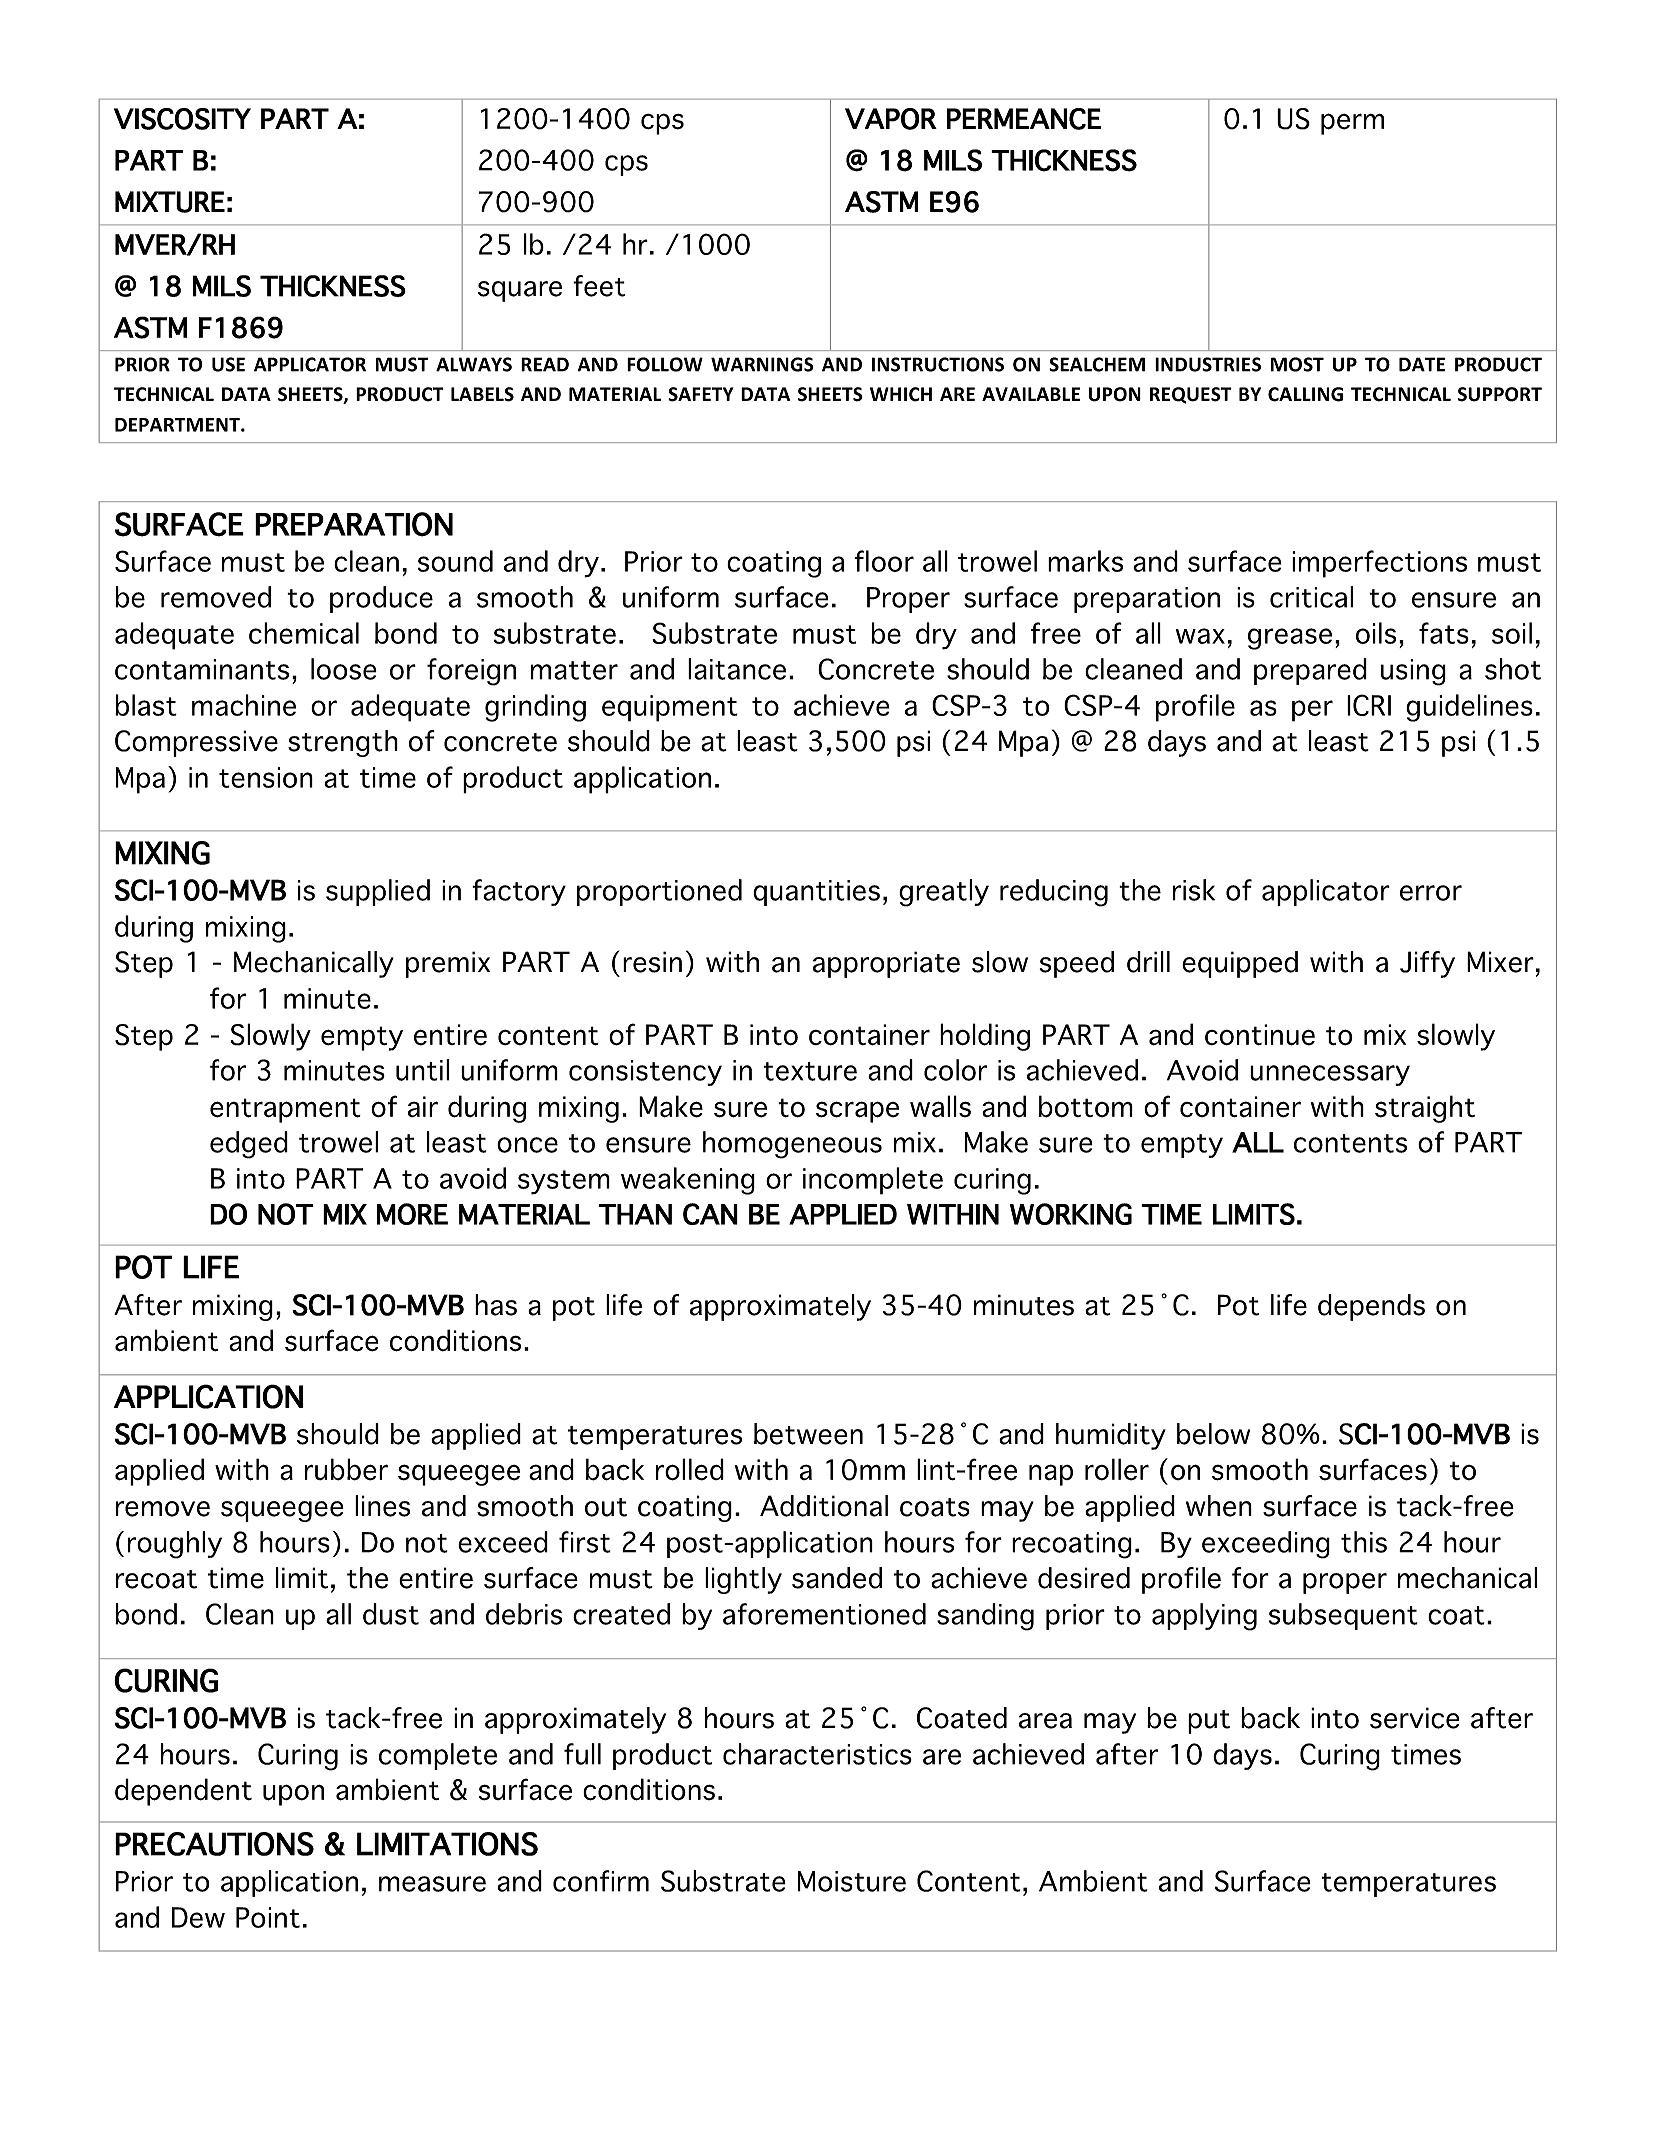 Image resolution: width=1653 pixels, height=2139 pixels. Describe the element at coordinates (670, 708) in the document. I see `equipment` at that location.
